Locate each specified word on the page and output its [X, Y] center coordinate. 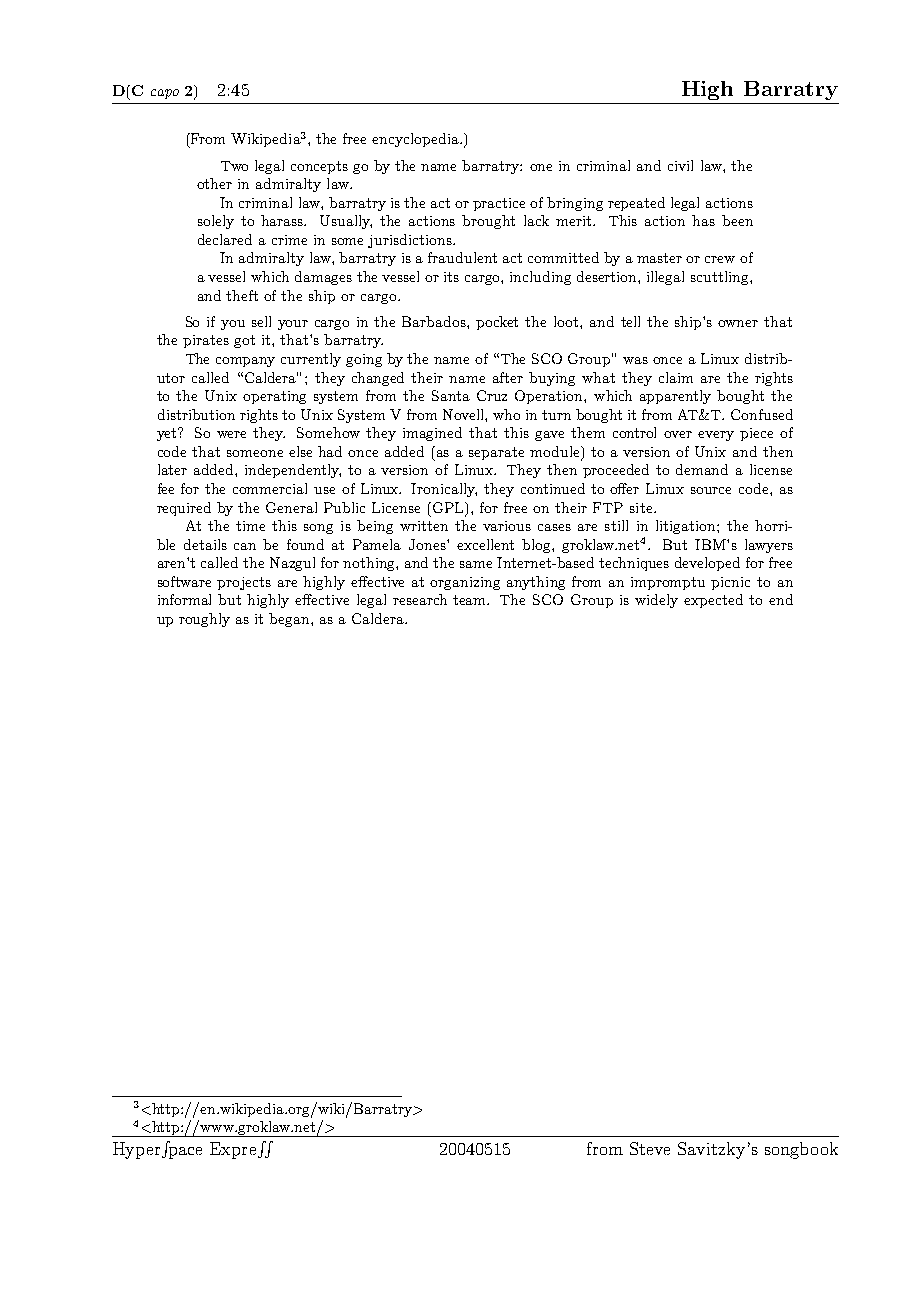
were [231, 434]
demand [702, 469]
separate [496, 453]
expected [713, 601]
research [420, 599]
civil [680, 165]
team [471, 600]
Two [234, 166]
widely [656, 601]
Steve [650, 1148]
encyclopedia [416, 140]
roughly [204, 620]
